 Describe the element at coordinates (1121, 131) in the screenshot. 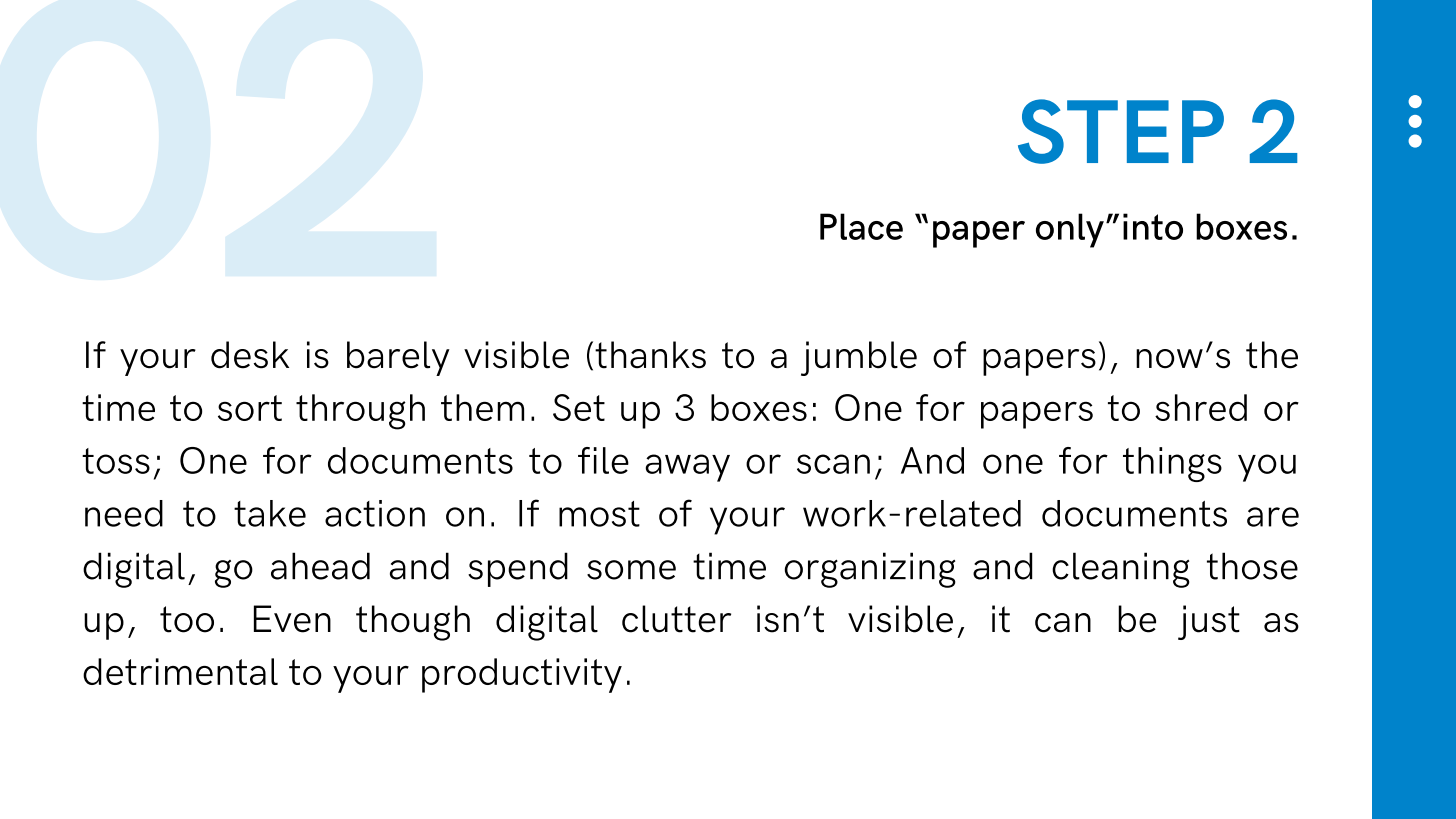

I see `STEP` at that location.
